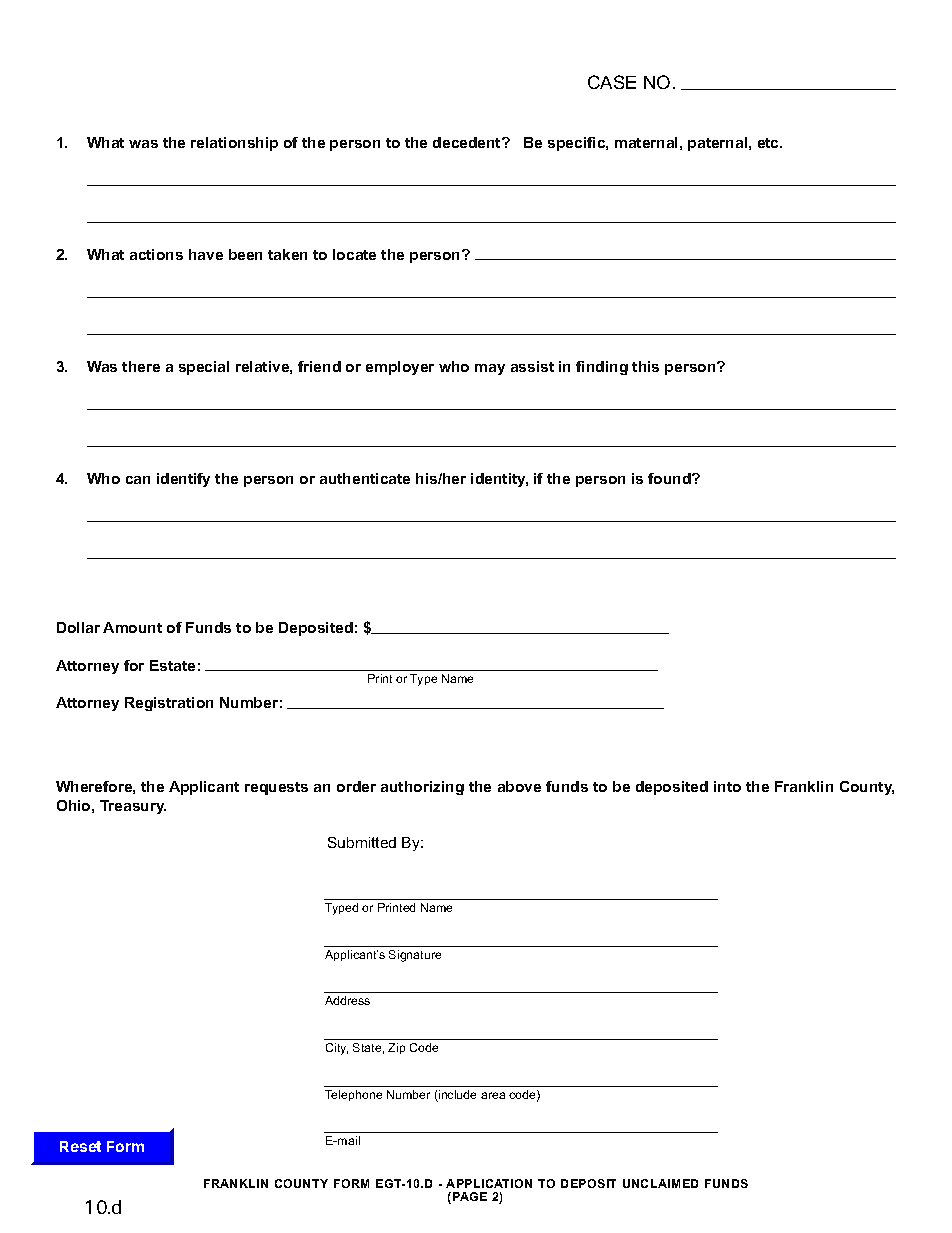 The image size is (952, 1233). What do you see at coordinates (727, 786) in the image?
I see `into` at bounding box center [727, 786].
